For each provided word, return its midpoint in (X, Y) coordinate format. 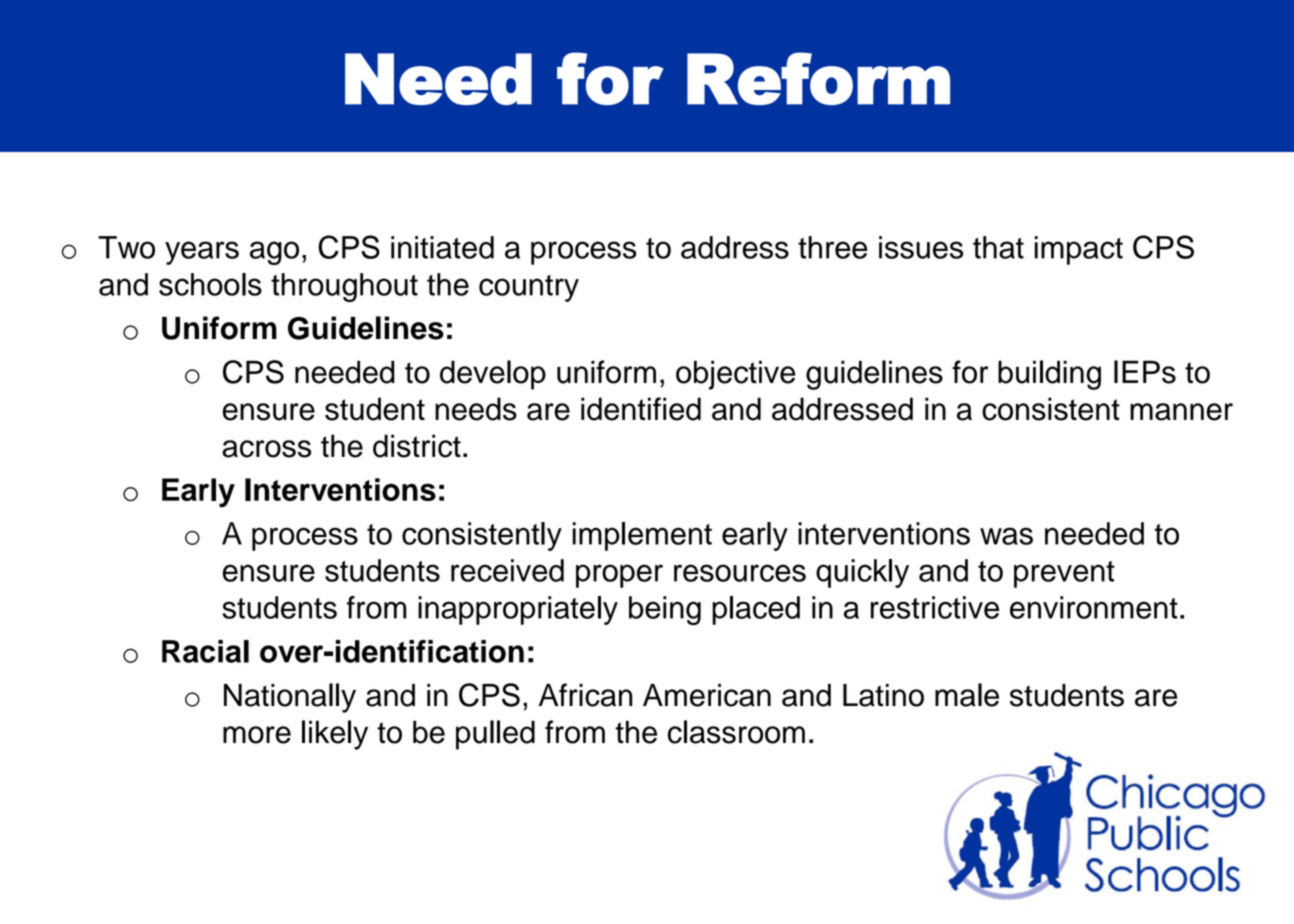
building (1049, 375)
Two (126, 247)
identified (641, 409)
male (967, 695)
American (707, 695)
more (257, 735)
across (266, 449)
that (998, 247)
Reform (818, 78)
